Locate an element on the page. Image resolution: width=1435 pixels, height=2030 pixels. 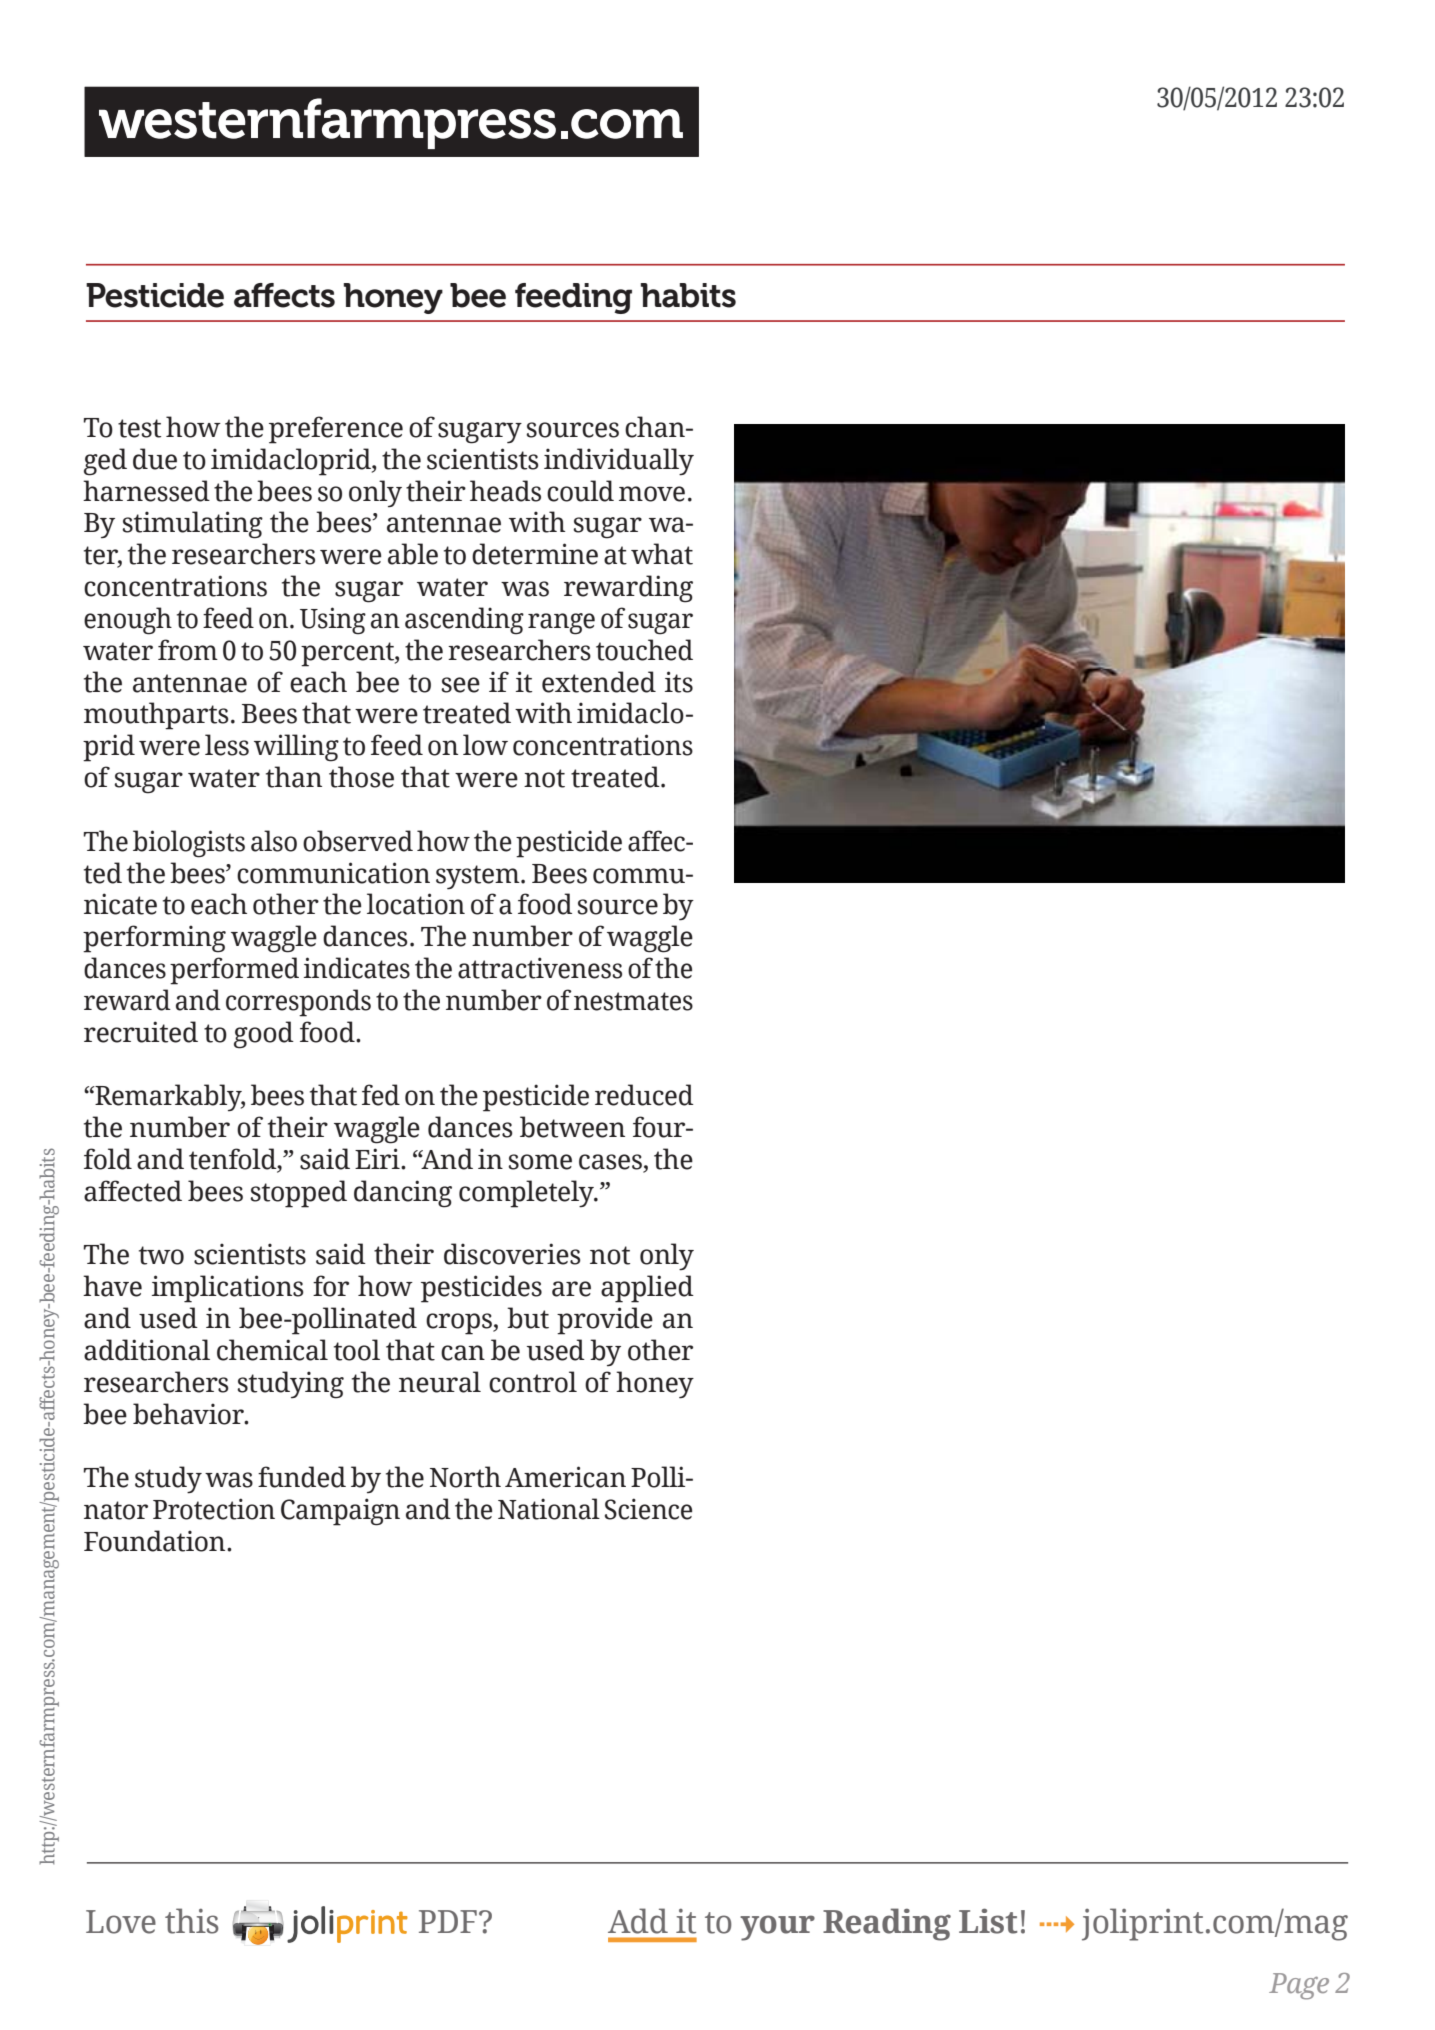
Page is located at coordinates (1299, 1986).
